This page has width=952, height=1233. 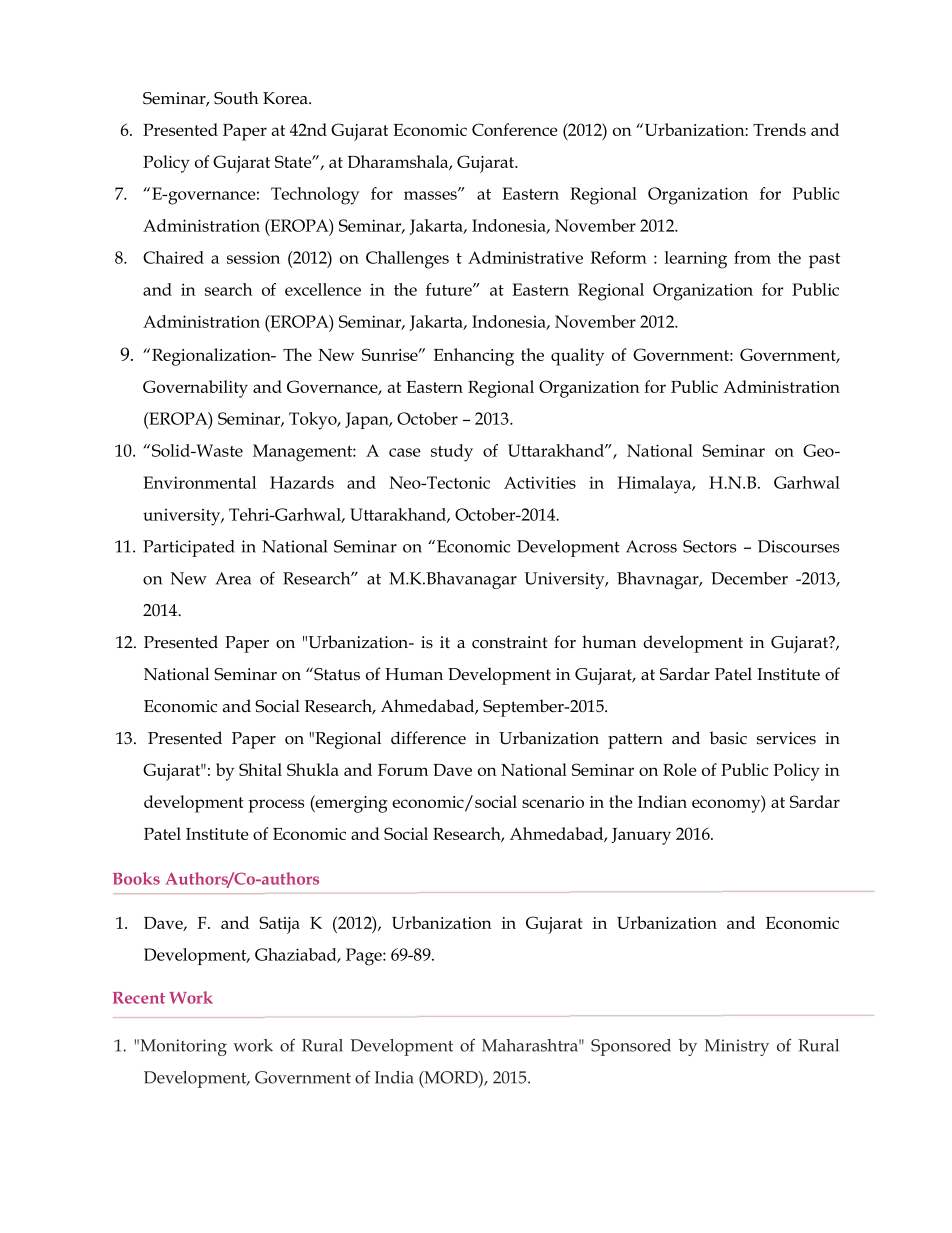 I want to click on Conference, so click(x=514, y=129).
